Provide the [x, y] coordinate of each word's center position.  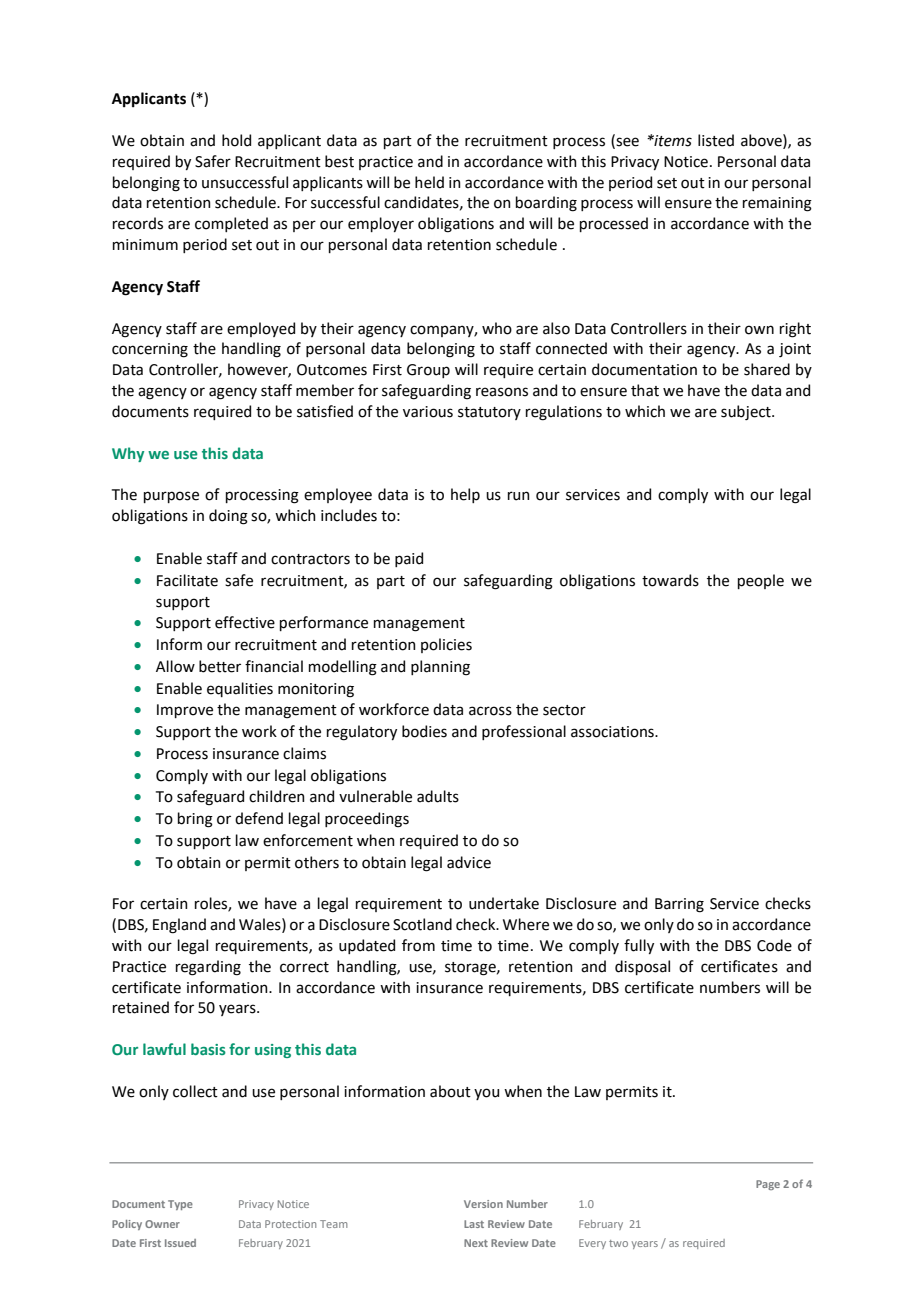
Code [774, 945]
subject [747, 412]
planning [440, 668]
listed [716, 140]
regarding [208, 968]
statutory [489, 413]
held [429, 182]
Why [128, 454]
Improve [185, 711]
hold [236, 140]
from [418, 945]
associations [613, 732]
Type [180, 1205]
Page [768, 1185]
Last [474, 1224]
